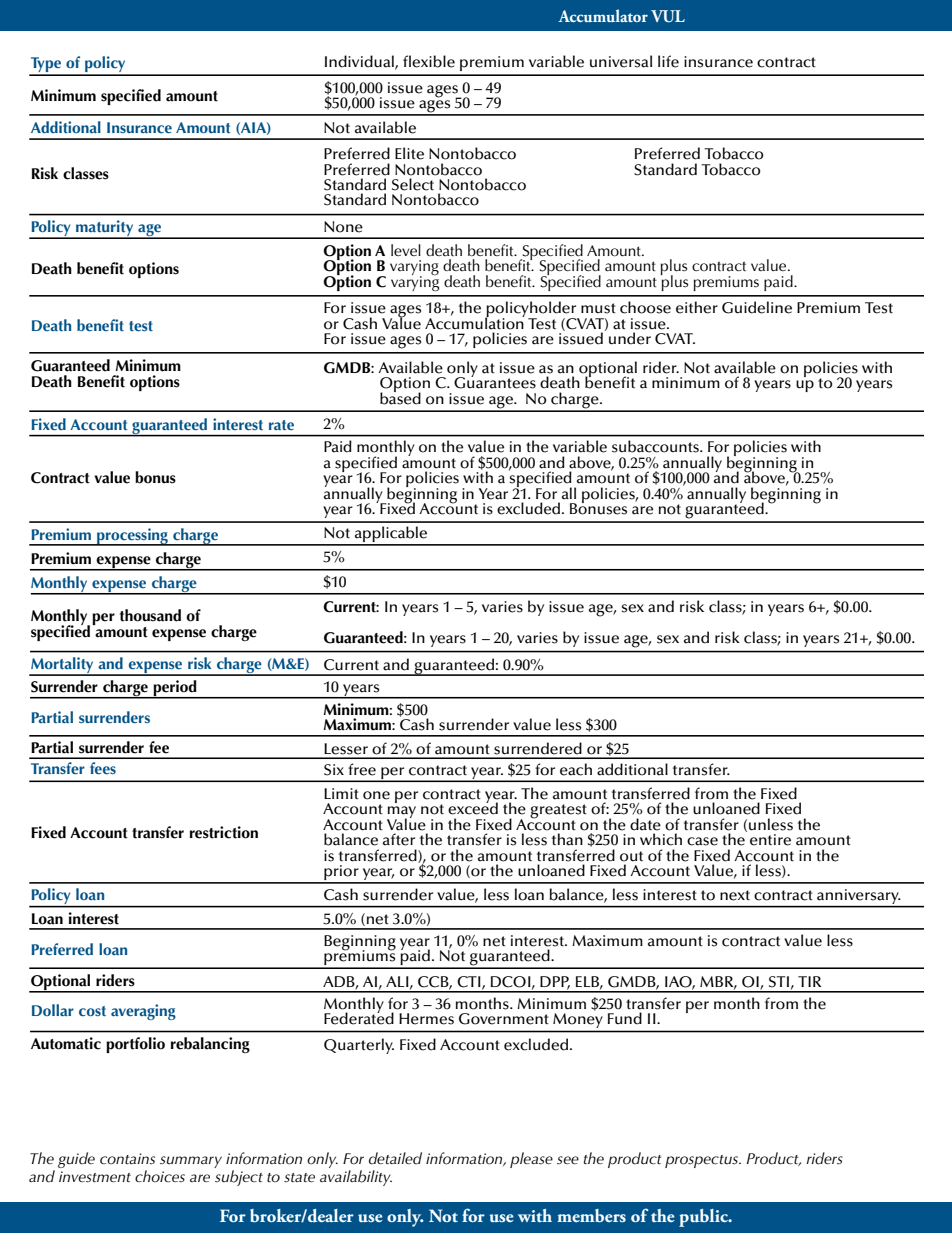 Image resolution: width=952 pixels, height=1233 pixels. I want to click on maturity, so click(105, 229).
